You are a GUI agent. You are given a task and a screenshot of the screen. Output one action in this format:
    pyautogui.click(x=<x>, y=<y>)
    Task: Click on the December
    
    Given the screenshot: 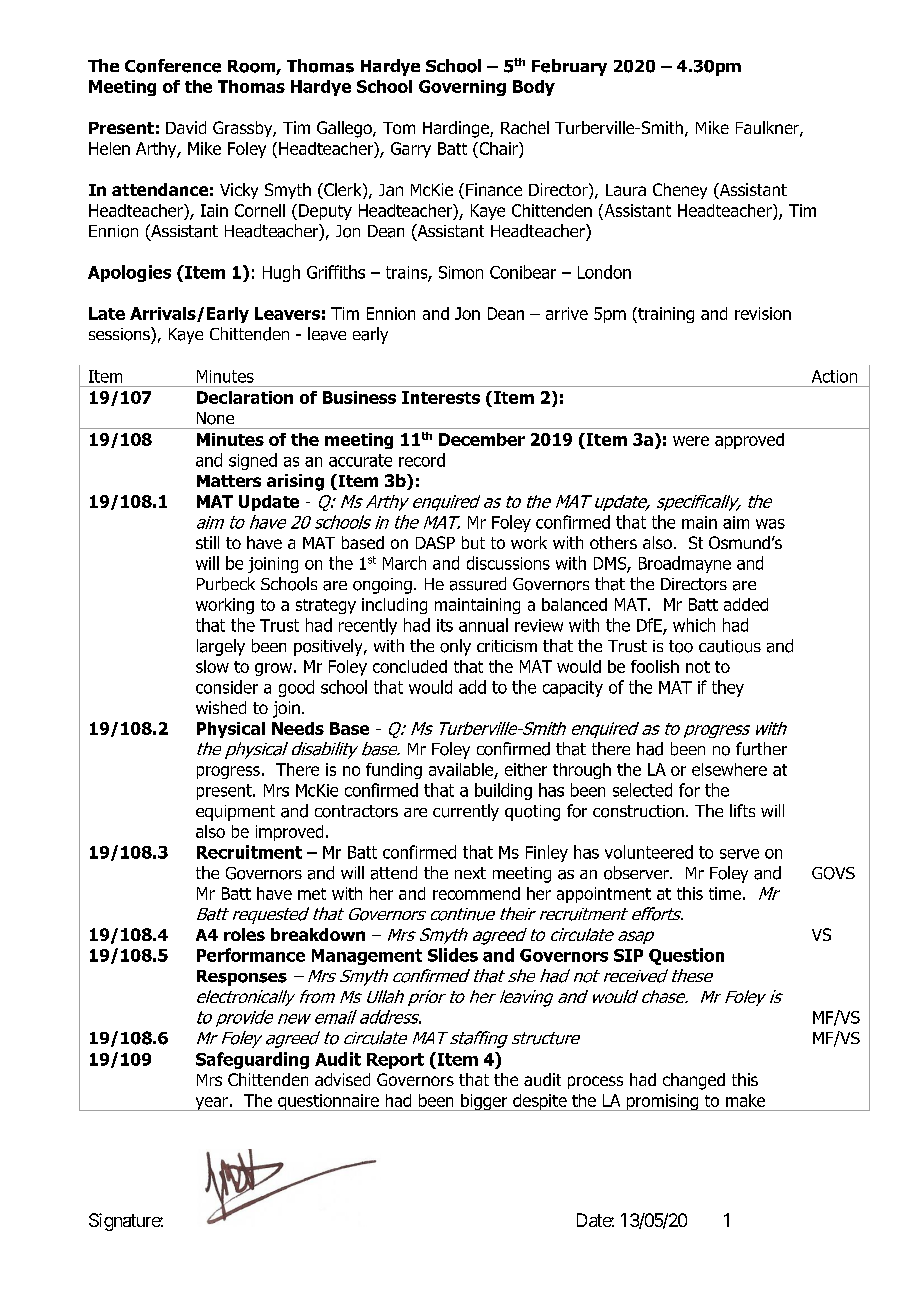 What is the action you would take?
    pyautogui.click(x=482, y=439)
